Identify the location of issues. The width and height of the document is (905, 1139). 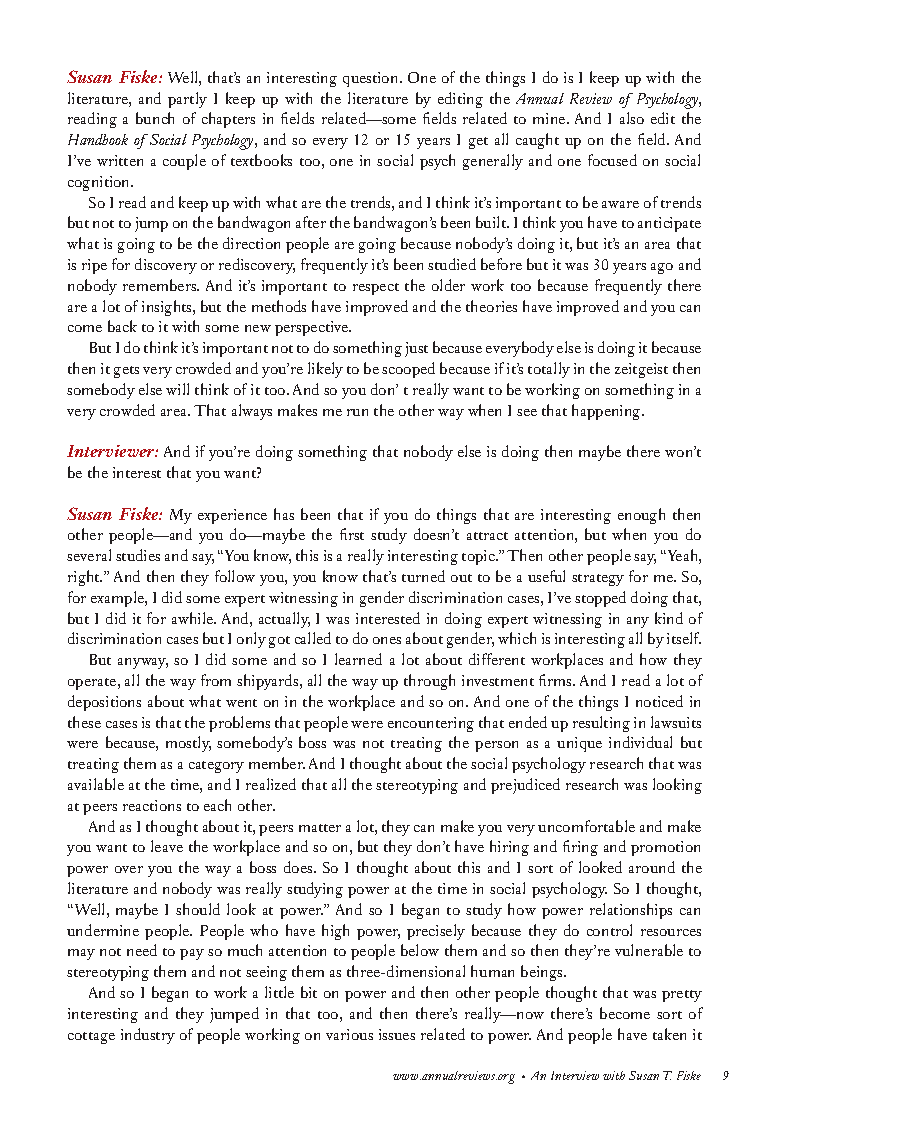
(397, 1034).
